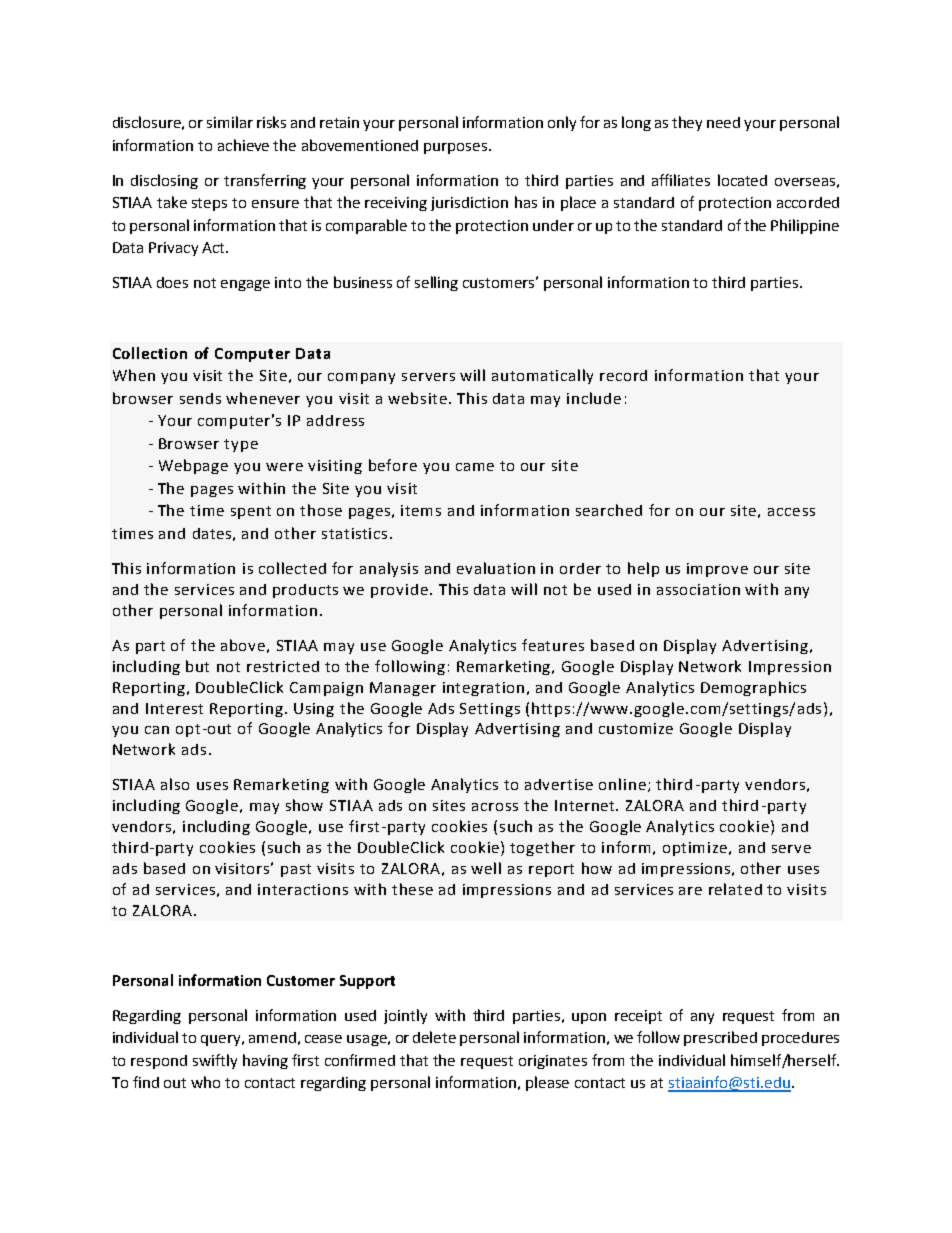 The width and height of the image is (952, 1233). What do you see at coordinates (496, 568) in the image?
I see `evaluation` at bounding box center [496, 568].
